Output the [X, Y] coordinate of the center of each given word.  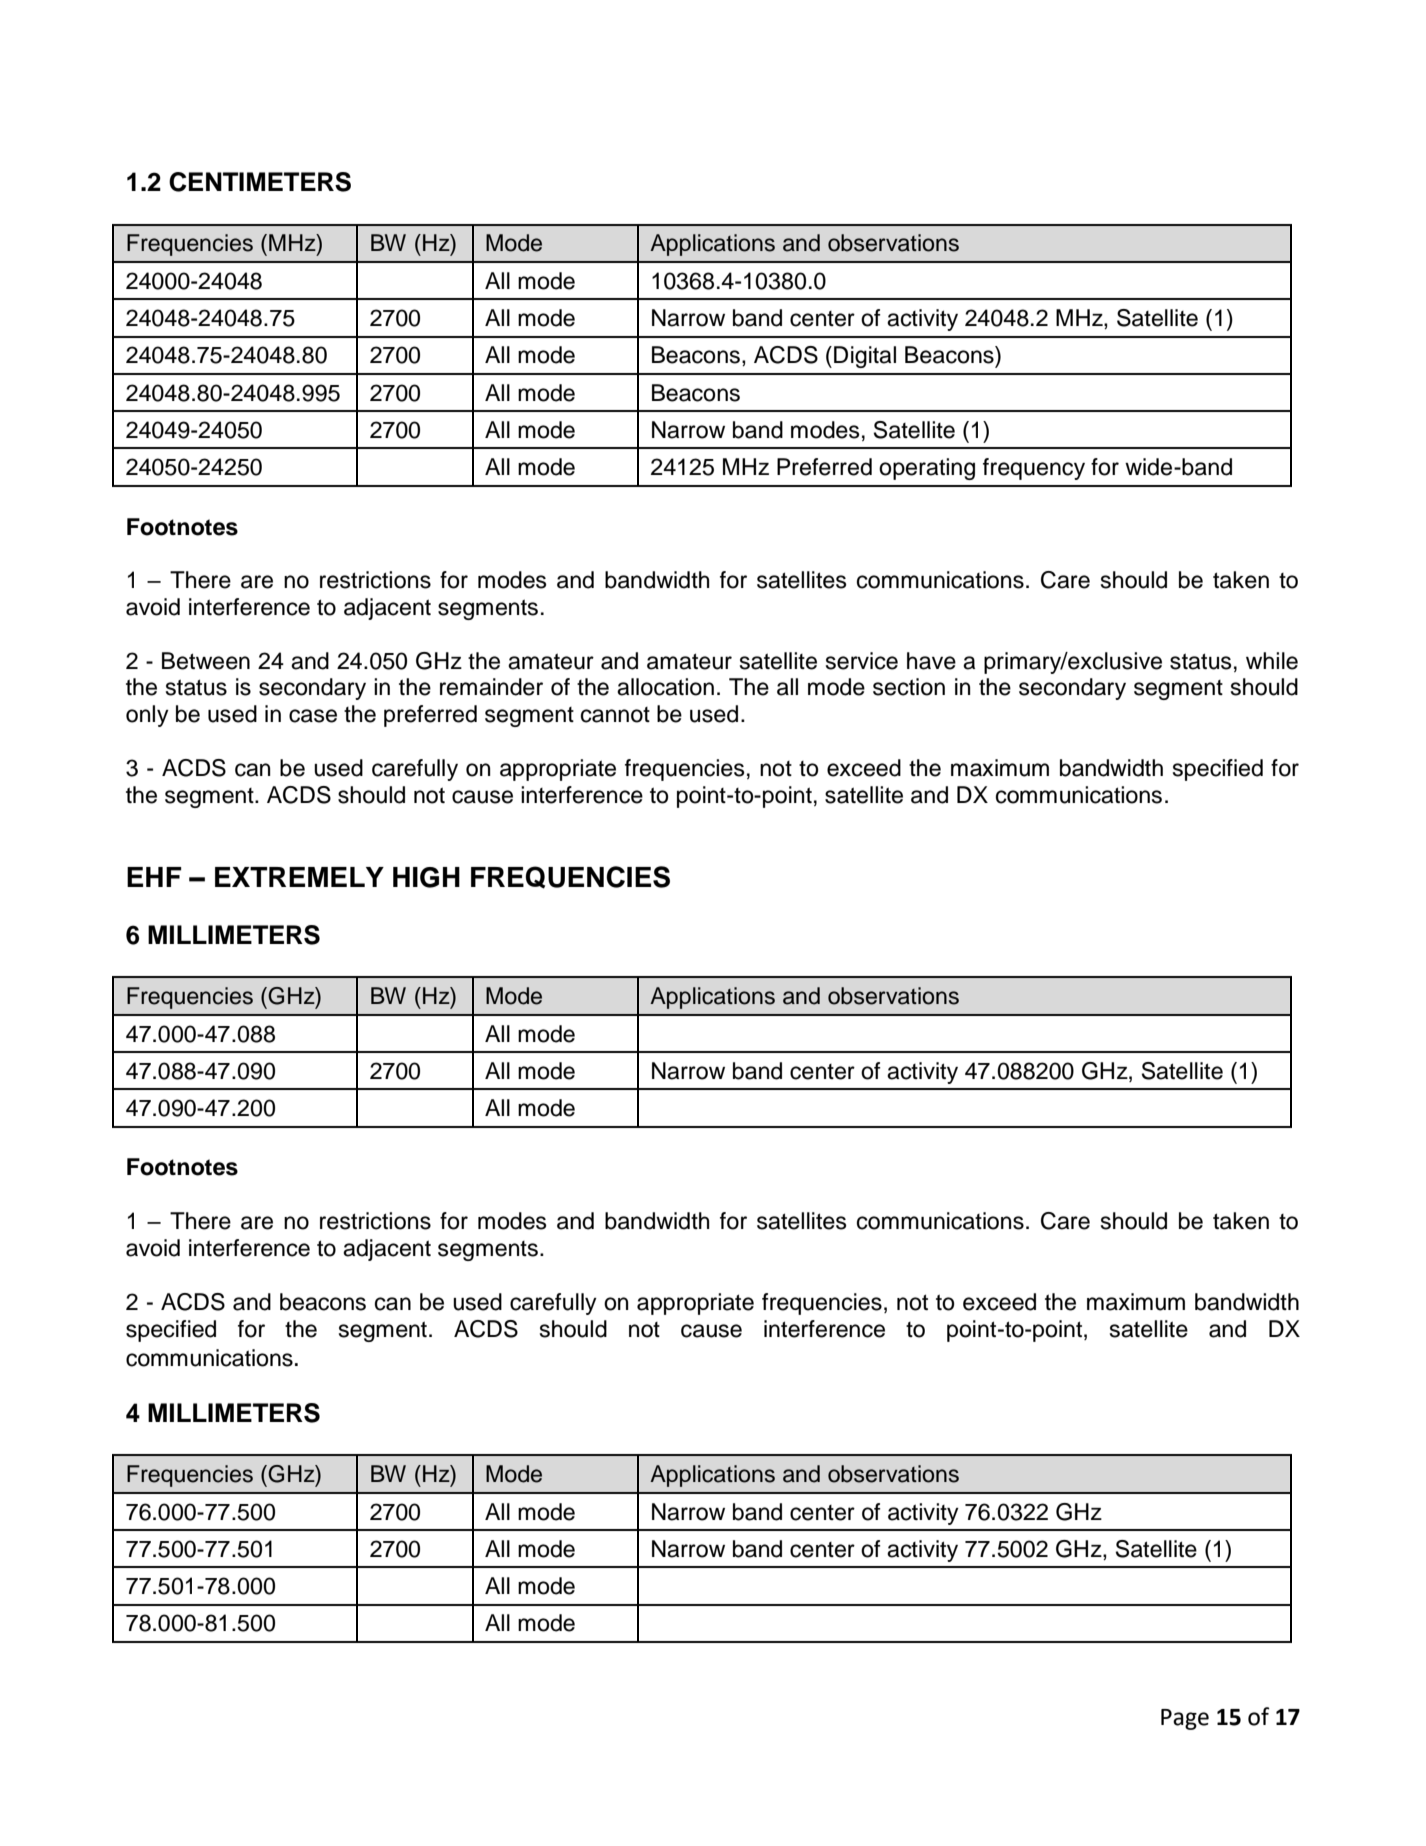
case [313, 716]
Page [1185, 1719]
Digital [865, 357]
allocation [665, 687]
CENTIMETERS [260, 182]
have [931, 661]
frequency [1034, 469]
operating [927, 469]
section [909, 687]
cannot [615, 715]
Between [206, 661]
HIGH [426, 877]
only [147, 716]
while [1272, 661]
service [862, 661]
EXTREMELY [299, 877]
